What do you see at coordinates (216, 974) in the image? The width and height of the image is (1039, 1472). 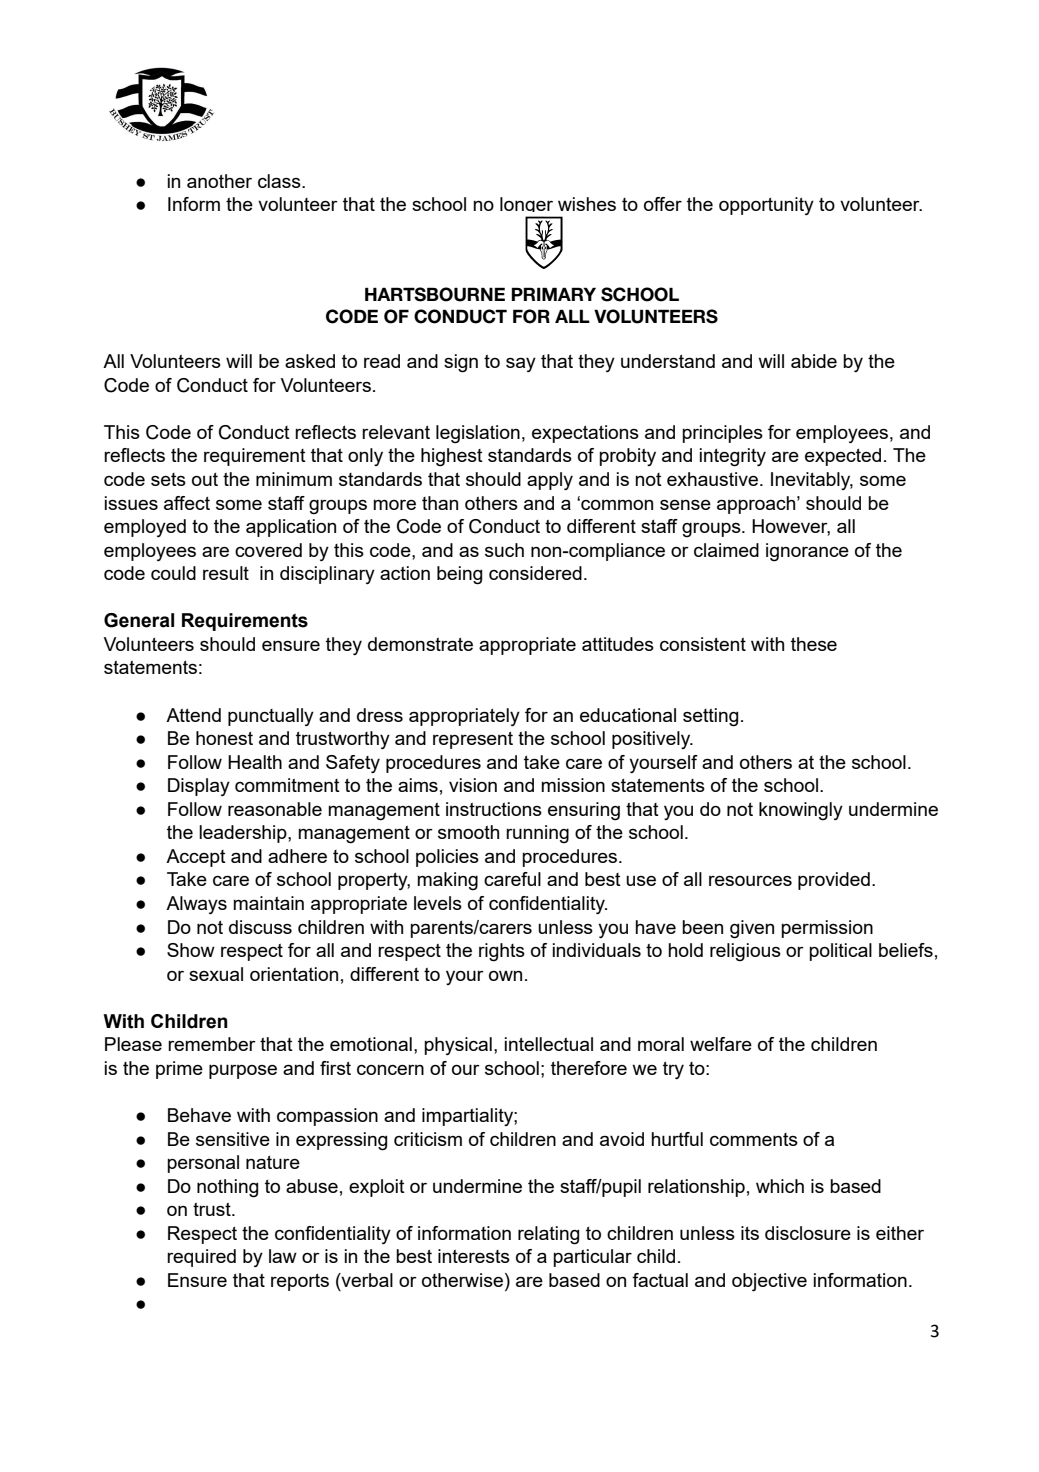 I see `sexual` at bounding box center [216, 974].
